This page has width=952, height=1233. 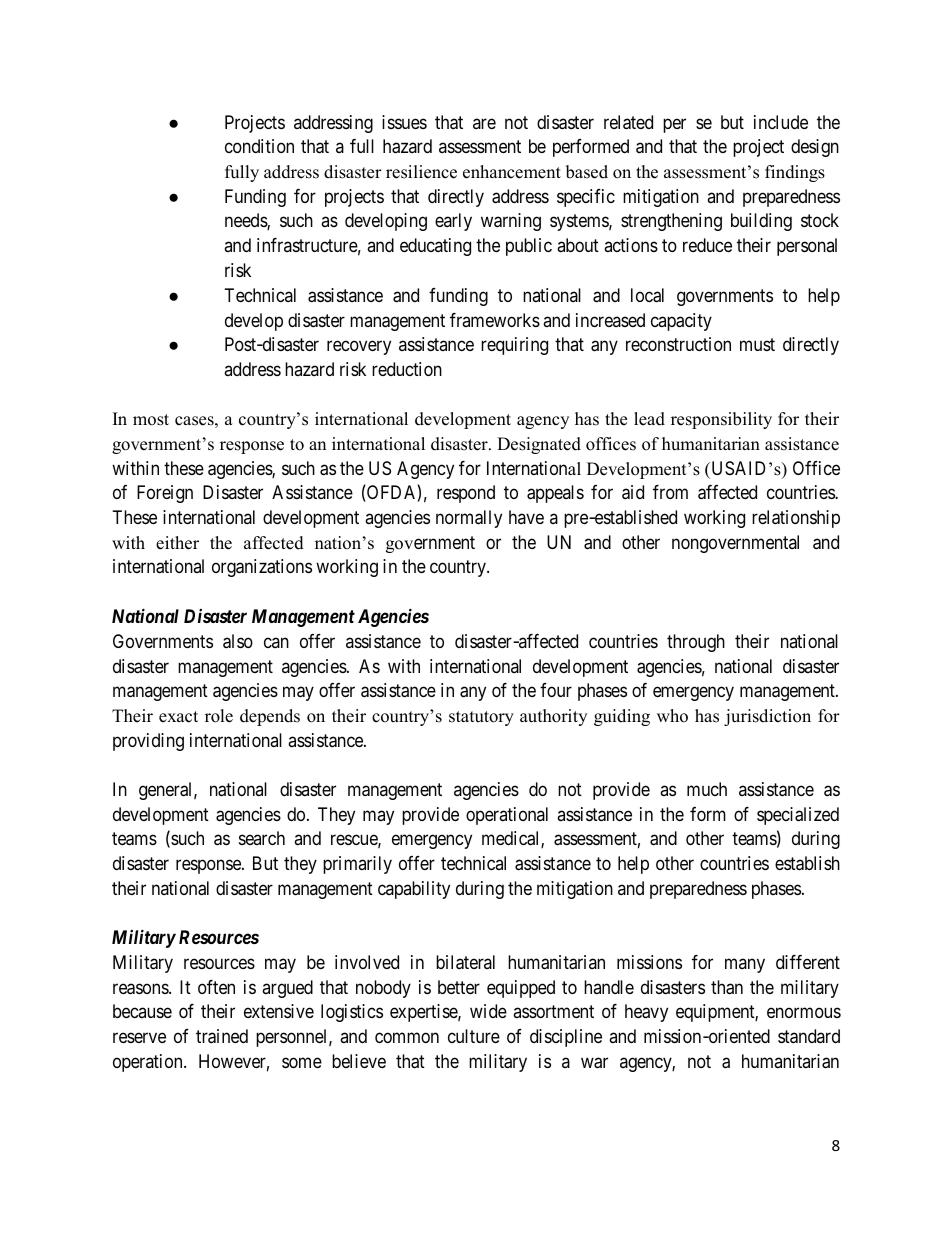 What do you see at coordinates (781, 122) in the page?
I see `include` at bounding box center [781, 122].
